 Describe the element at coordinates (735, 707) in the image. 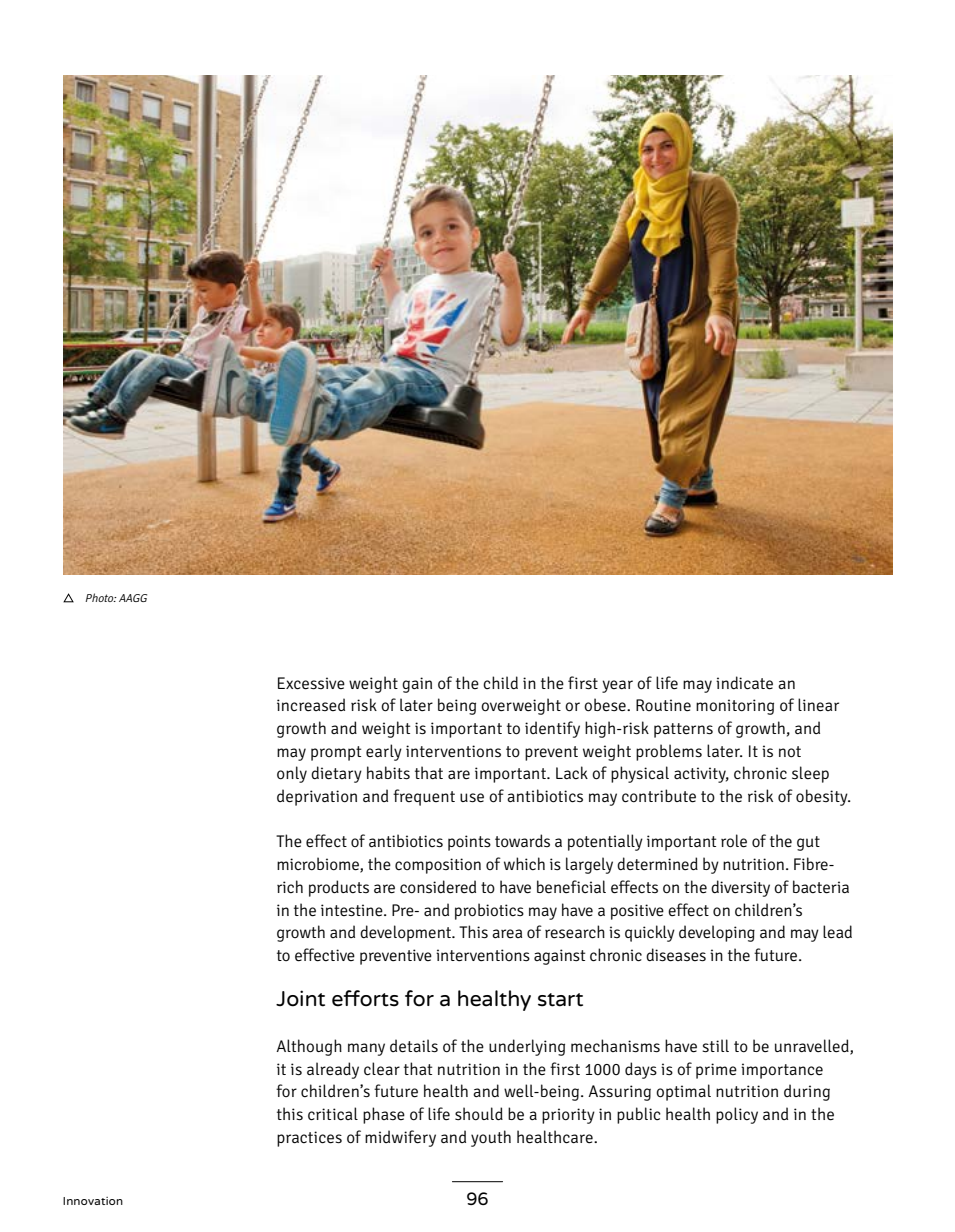

I see `monitoring` at that location.
